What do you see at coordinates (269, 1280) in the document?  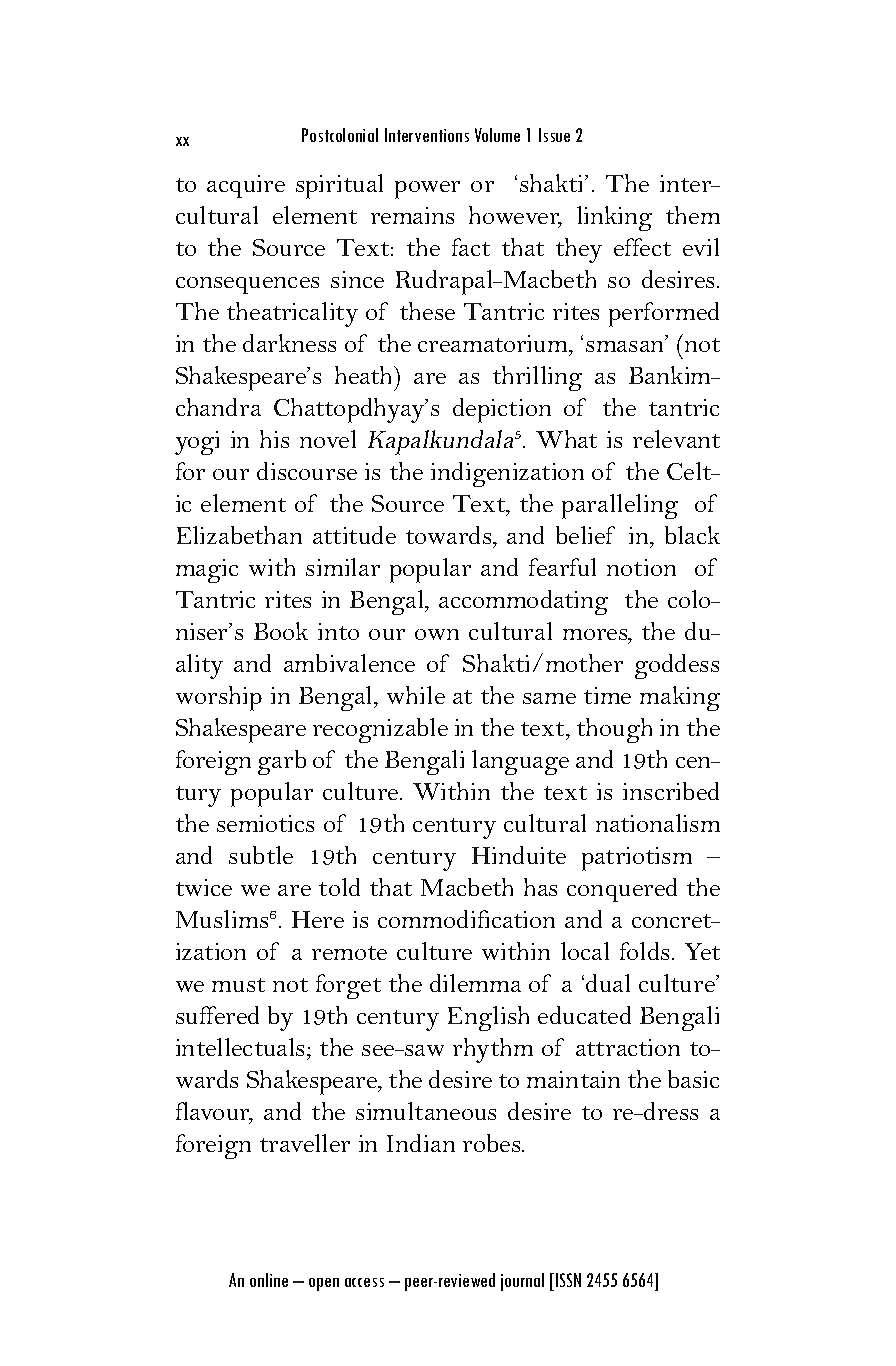 I see `online` at bounding box center [269, 1280].
